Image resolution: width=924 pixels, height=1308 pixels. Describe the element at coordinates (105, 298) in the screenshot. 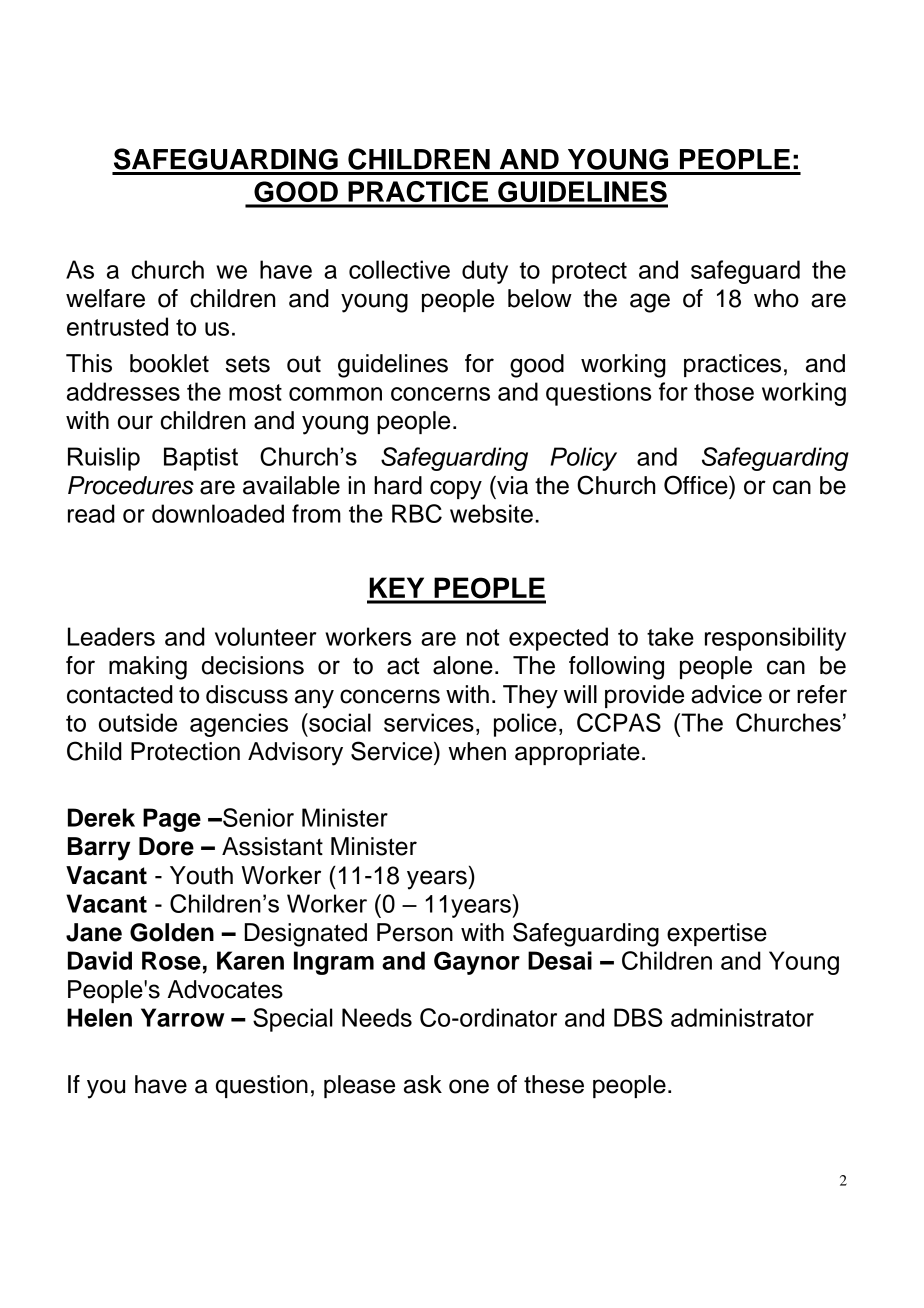

I see `welfare` at that location.
